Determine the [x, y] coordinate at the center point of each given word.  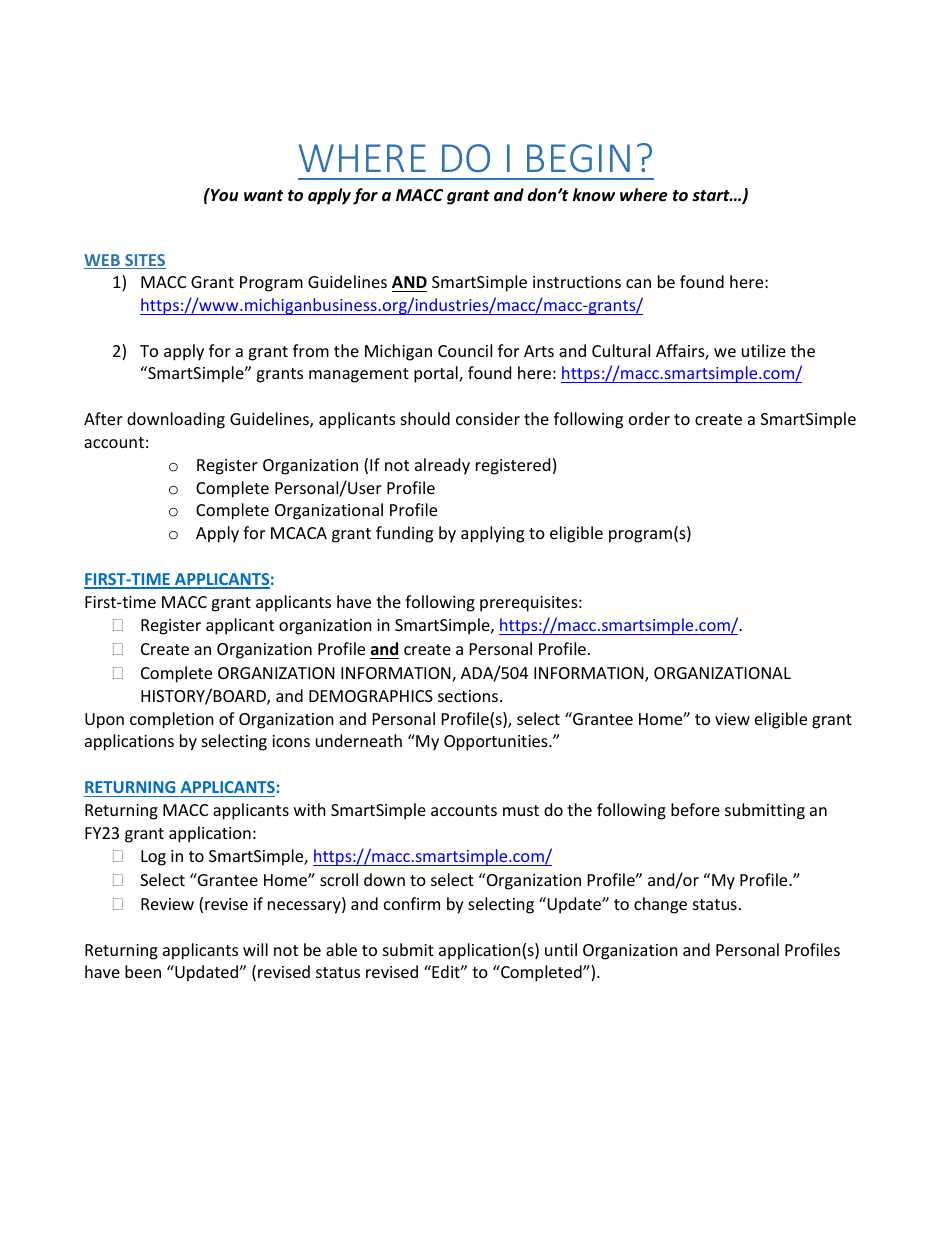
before [695, 809]
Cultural [621, 350]
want [263, 195]
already [442, 466]
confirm [412, 903]
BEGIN [578, 158]
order [649, 418]
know [594, 194]
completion [172, 720]
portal [437, 374]
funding [404, 534]
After [103, 418]
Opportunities [497, 743]
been [143, 971]
